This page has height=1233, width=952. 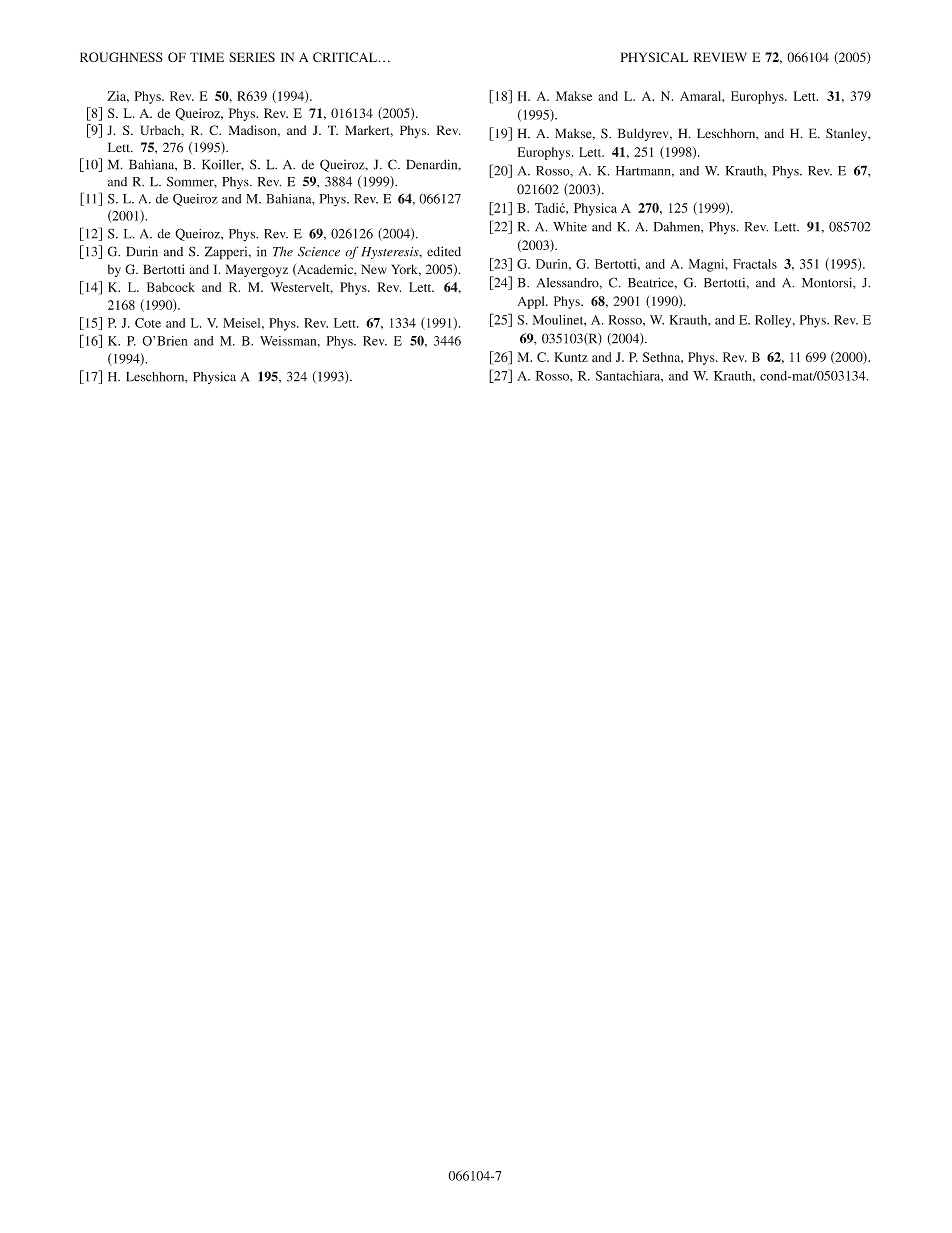 What do you see at coordinates (171, 287) in the page?
I see `Babcock` at bounding box center [171, 287].
